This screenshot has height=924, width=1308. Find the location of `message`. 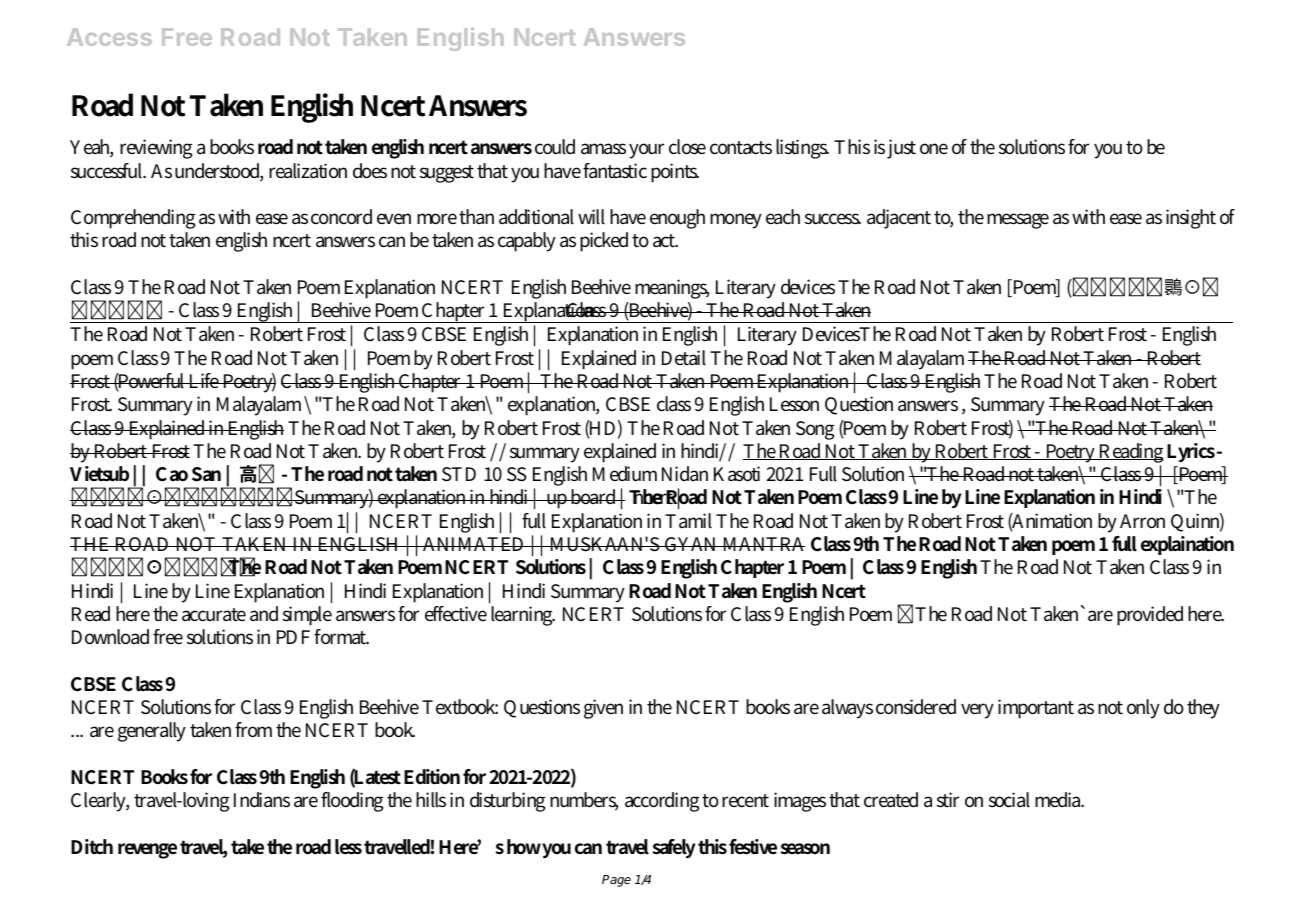

message is located at coordinates (1018, 221).
